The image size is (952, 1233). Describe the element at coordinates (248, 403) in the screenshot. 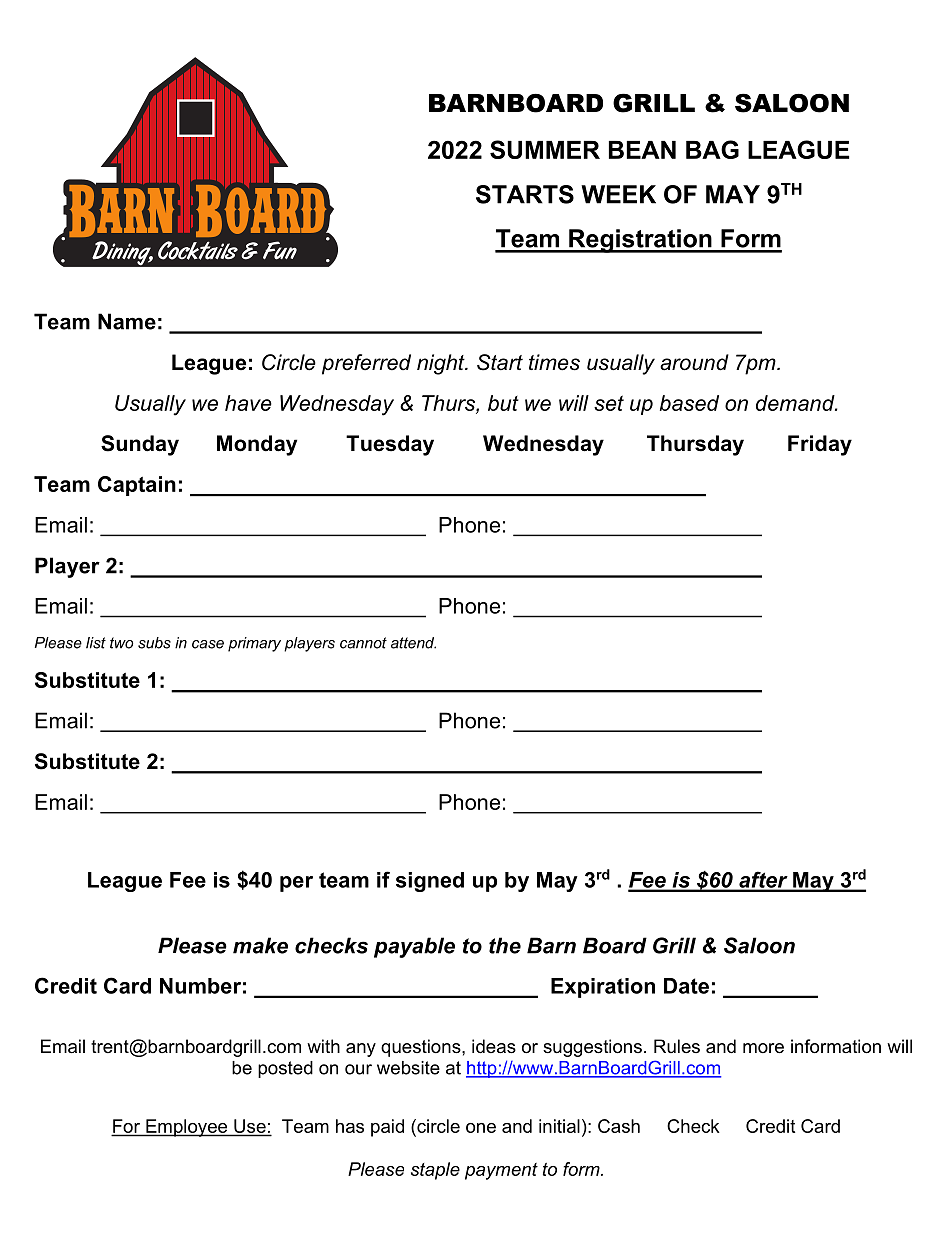

I see `have` at that location.
